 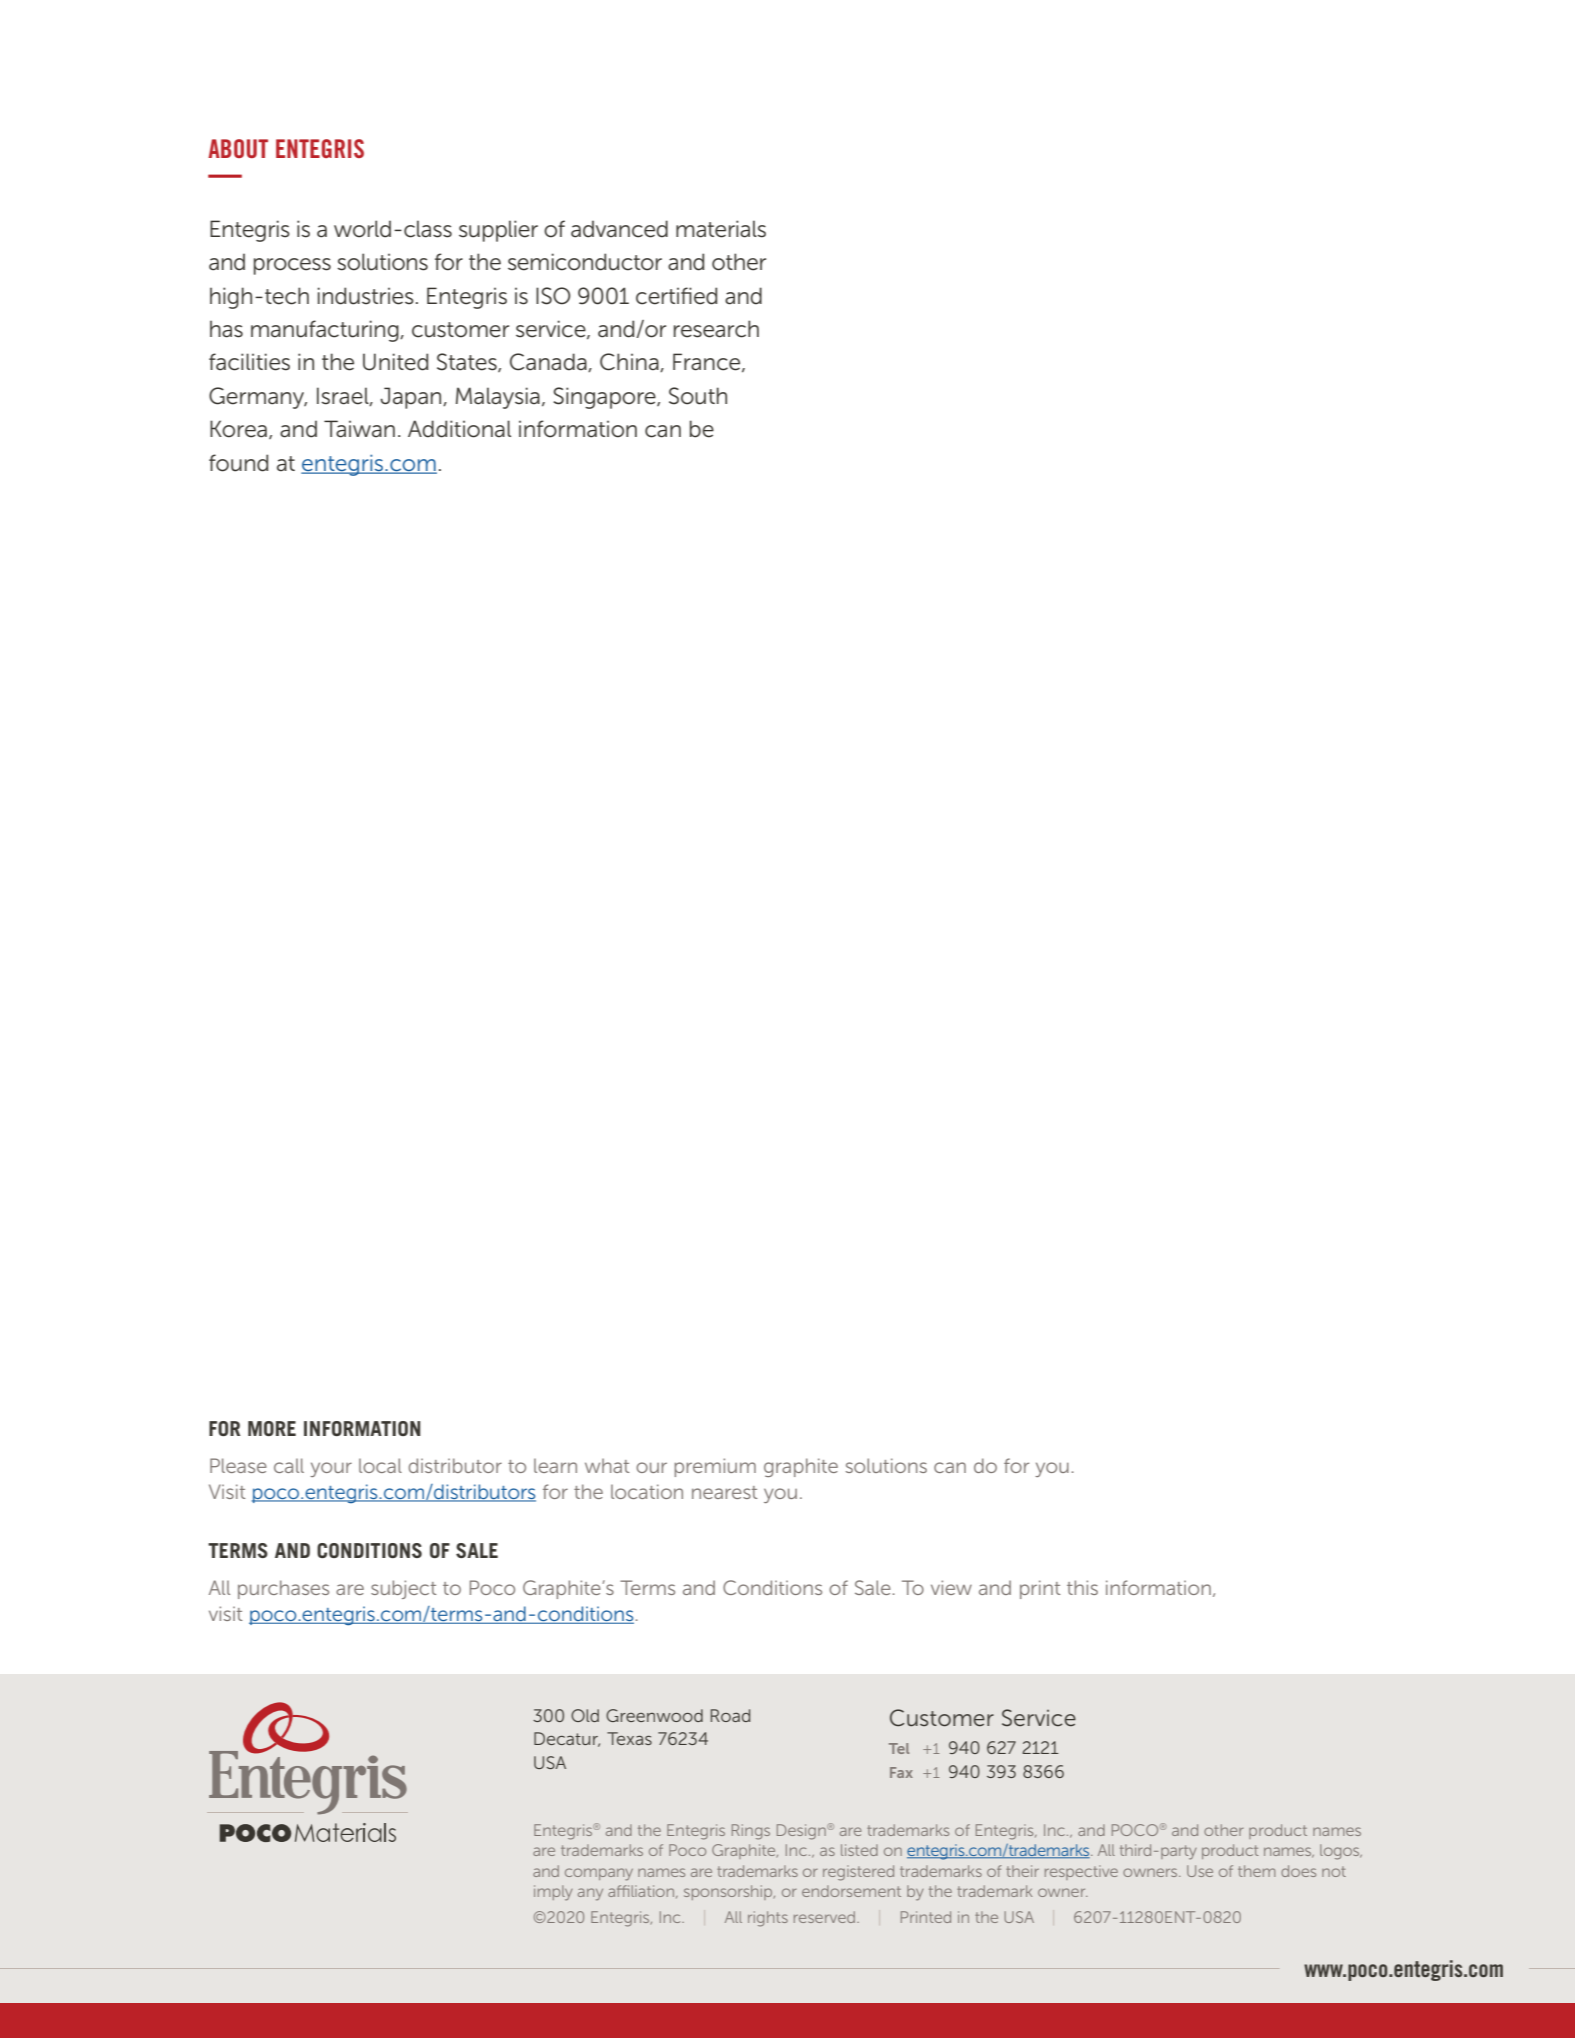 I want to click on imply, so click(x=553, y=1893).
